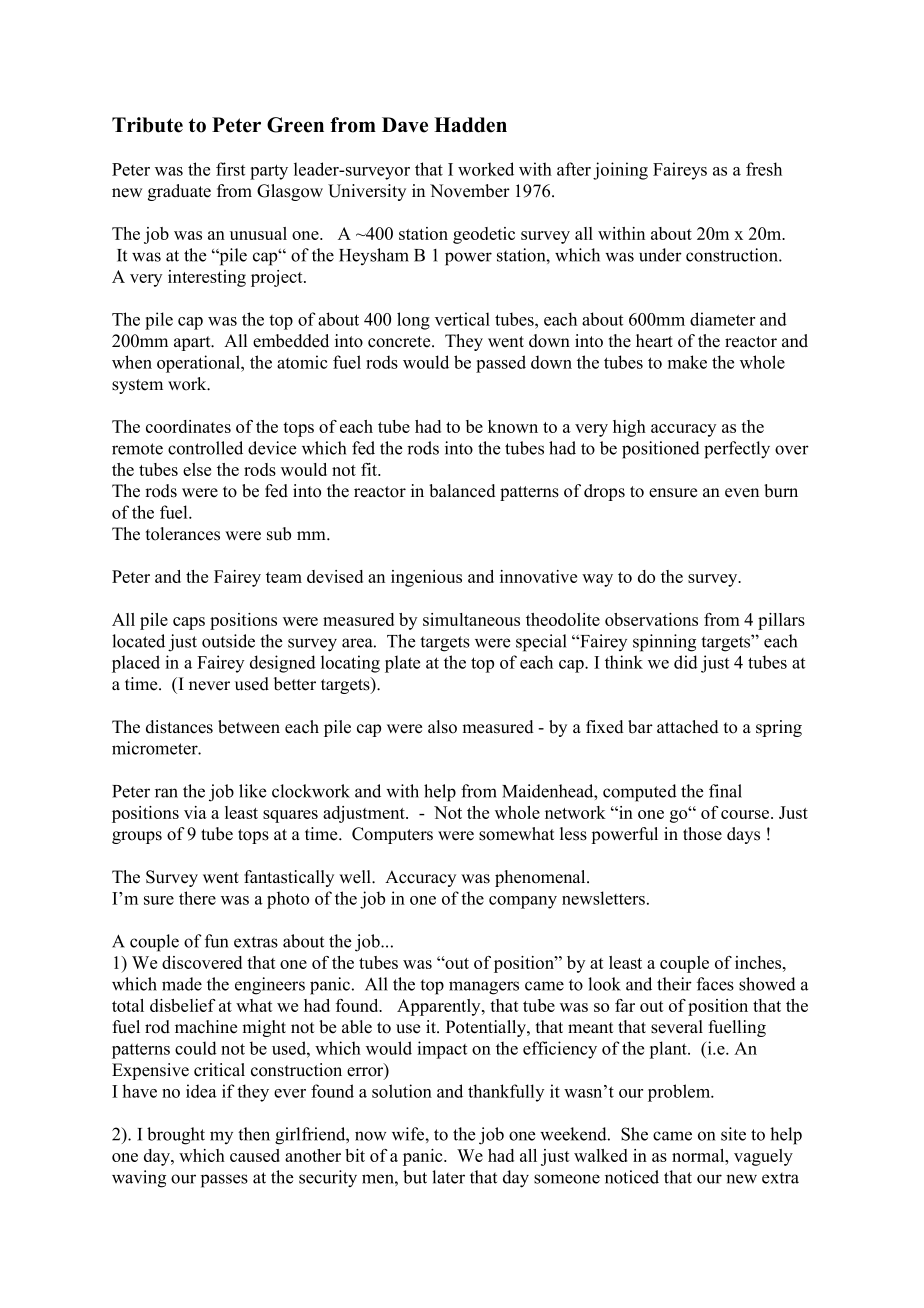  I want to click on later, so click(448, 1177).
